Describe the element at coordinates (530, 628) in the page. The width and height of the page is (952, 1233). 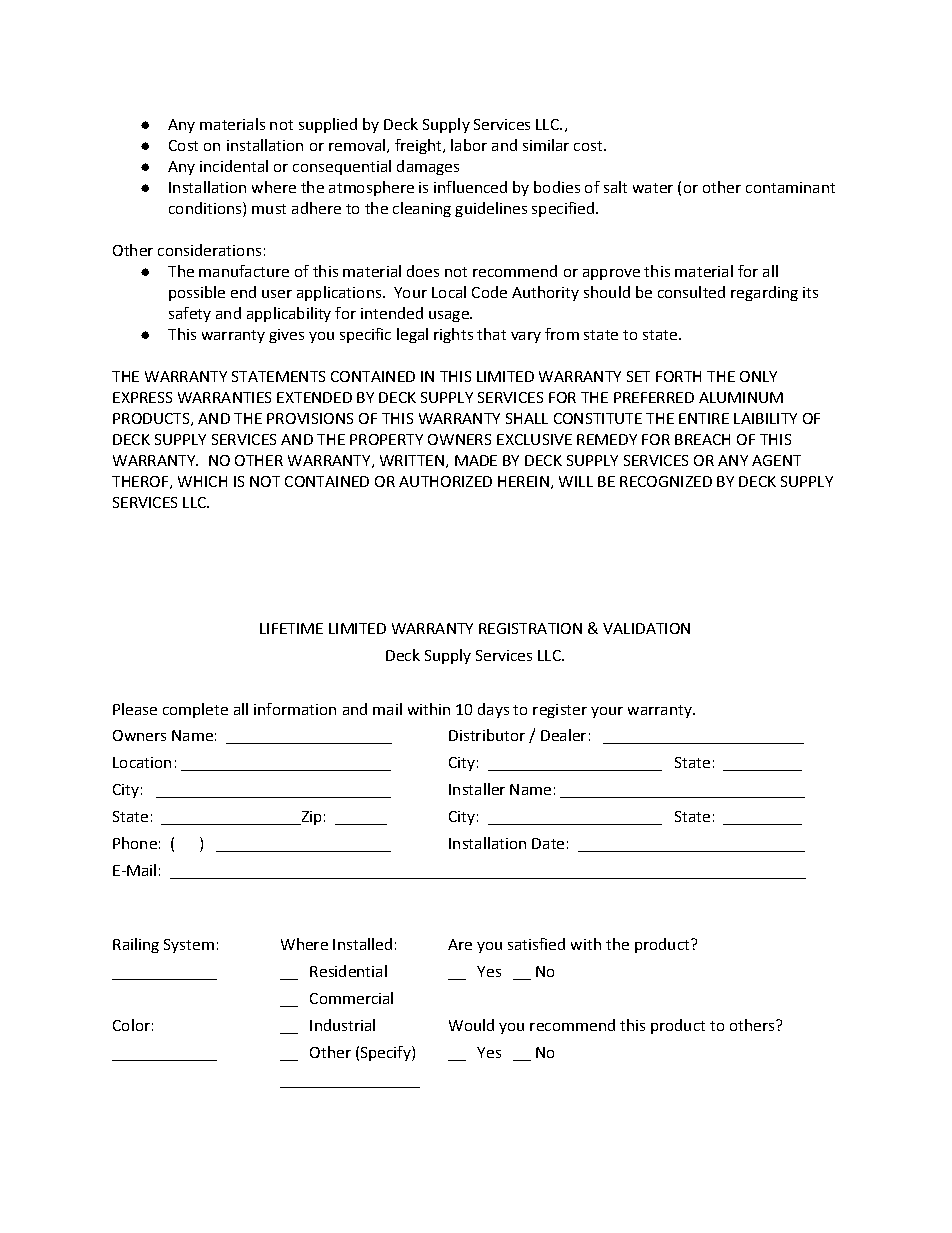
I see `REGISTRATION` at that location.
